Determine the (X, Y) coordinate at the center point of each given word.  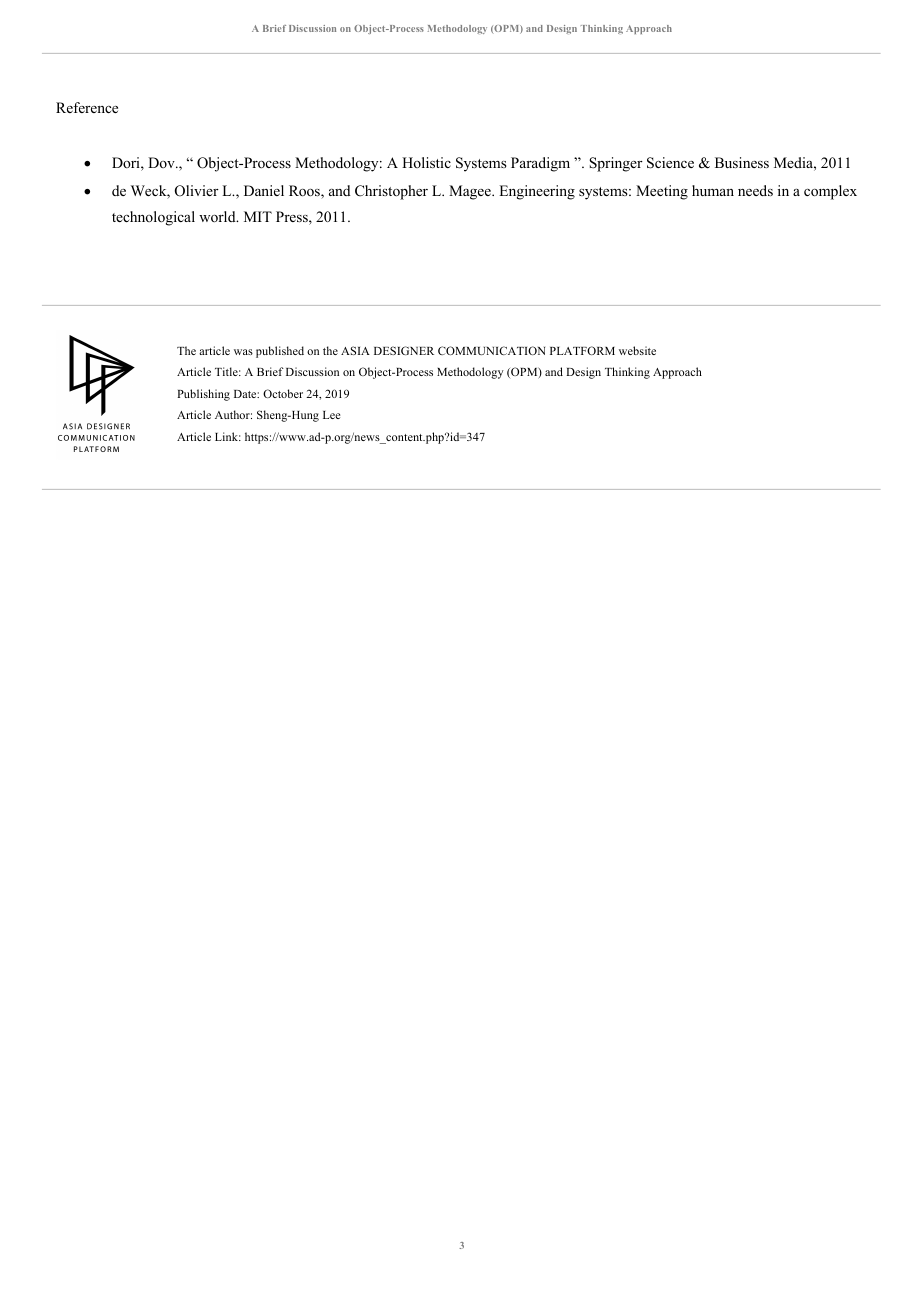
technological (153, 218)
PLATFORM (582, 350)
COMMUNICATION (491, 350)
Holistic (426, 162)
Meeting (662, 192)
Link (228, 436)
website (637, 350)
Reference (87, 107)
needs (755, 190)
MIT (258, 216)
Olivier (197, 191)
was (243, 352)
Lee (331, 415)
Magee (471, 192)
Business (742, 162)
